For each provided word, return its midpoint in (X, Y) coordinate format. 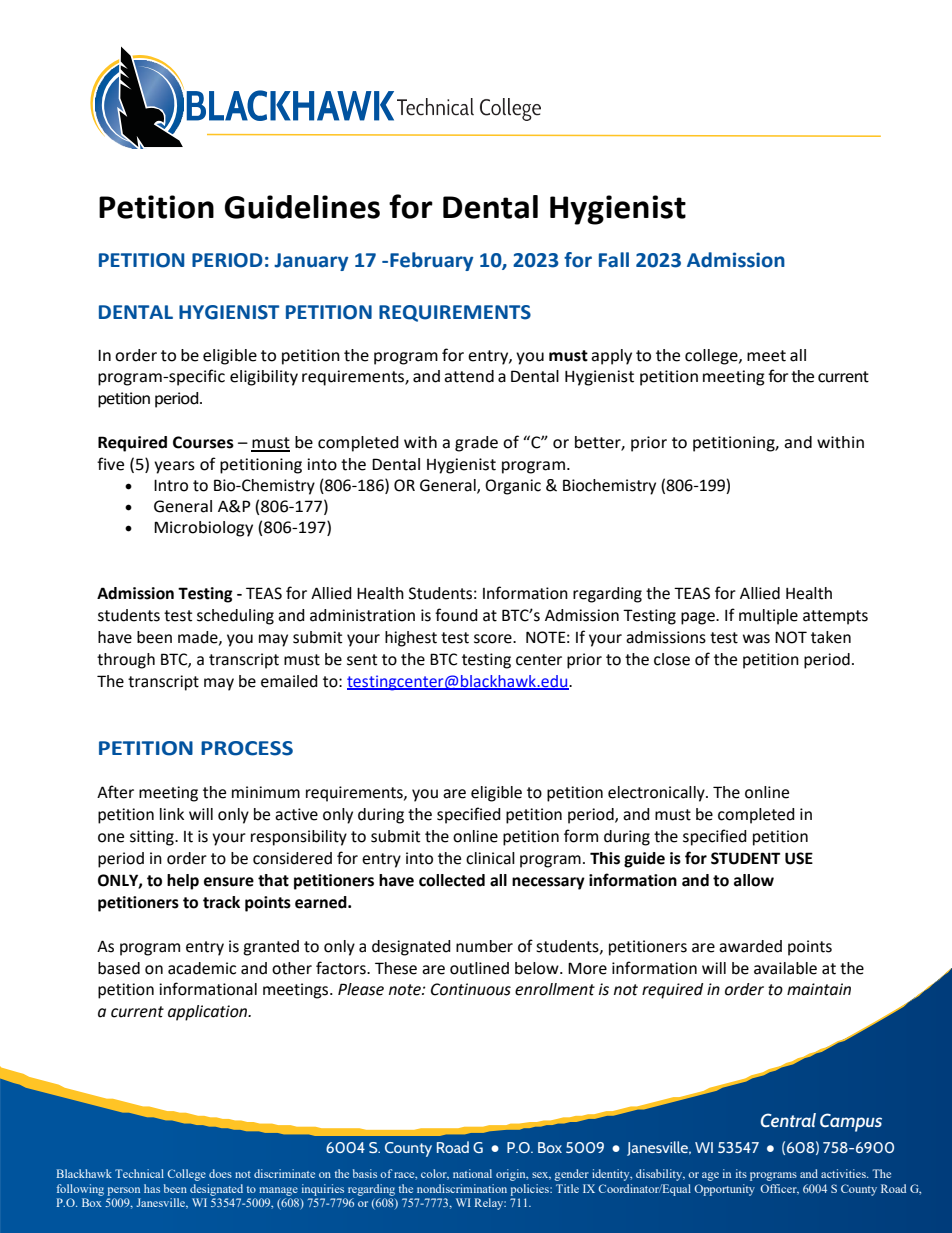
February (432, 261)
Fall (614, 260)
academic (202, 968)
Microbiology (203, 529)
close (672, 659)
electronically (657, 794)
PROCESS (247, 748)
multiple (768, 617)
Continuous (471, 989)
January (311, 262)
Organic (513, 487)
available (785, 968)
